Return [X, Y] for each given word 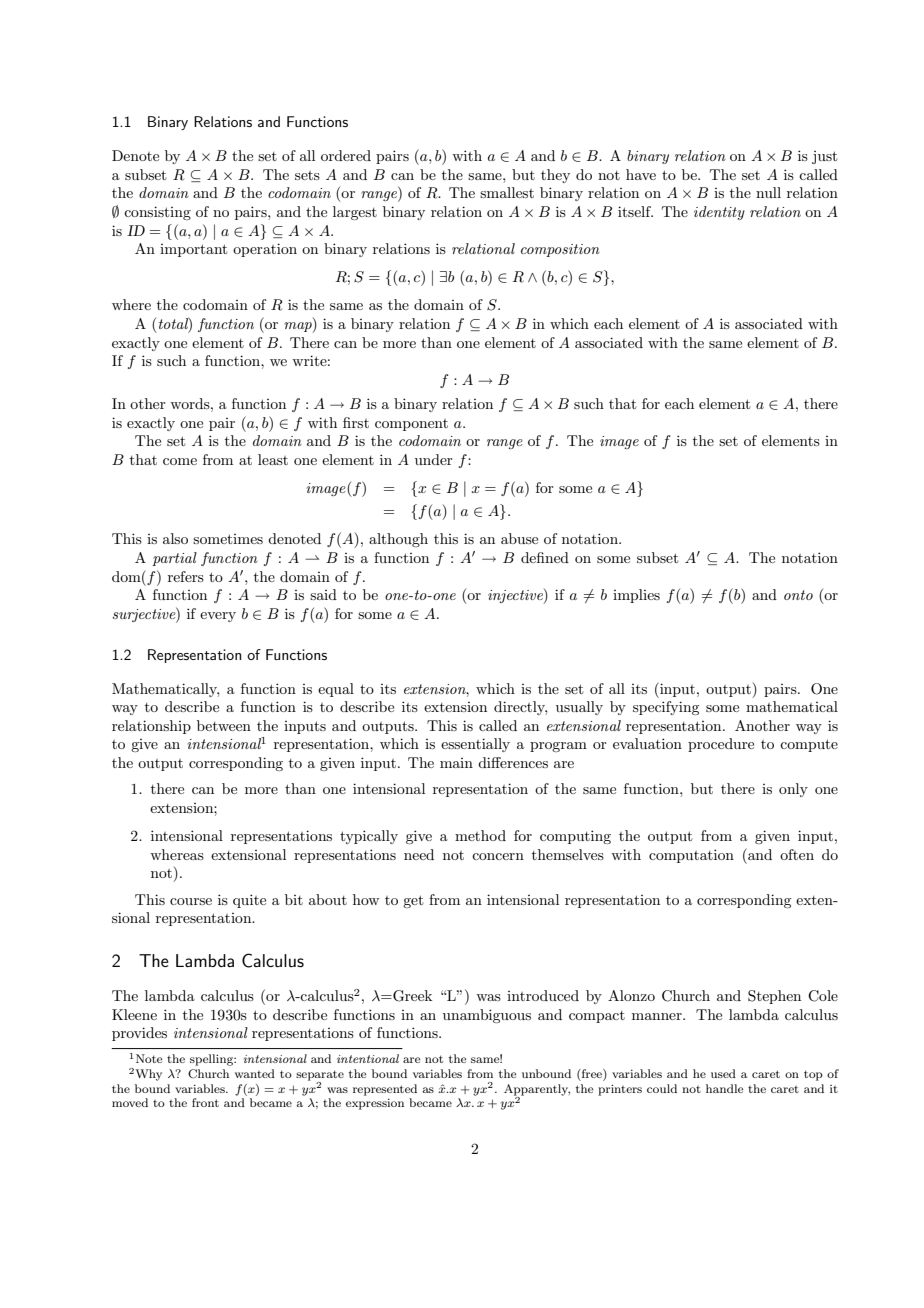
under [434, 459]
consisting [157, 213]
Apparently [537, 1091]
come [180, 461]
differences [513, 762]
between [224, 725]
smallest [507, 192]
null [768, 192]
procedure [721, 745]
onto [798, 595]
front [205, 1102]
